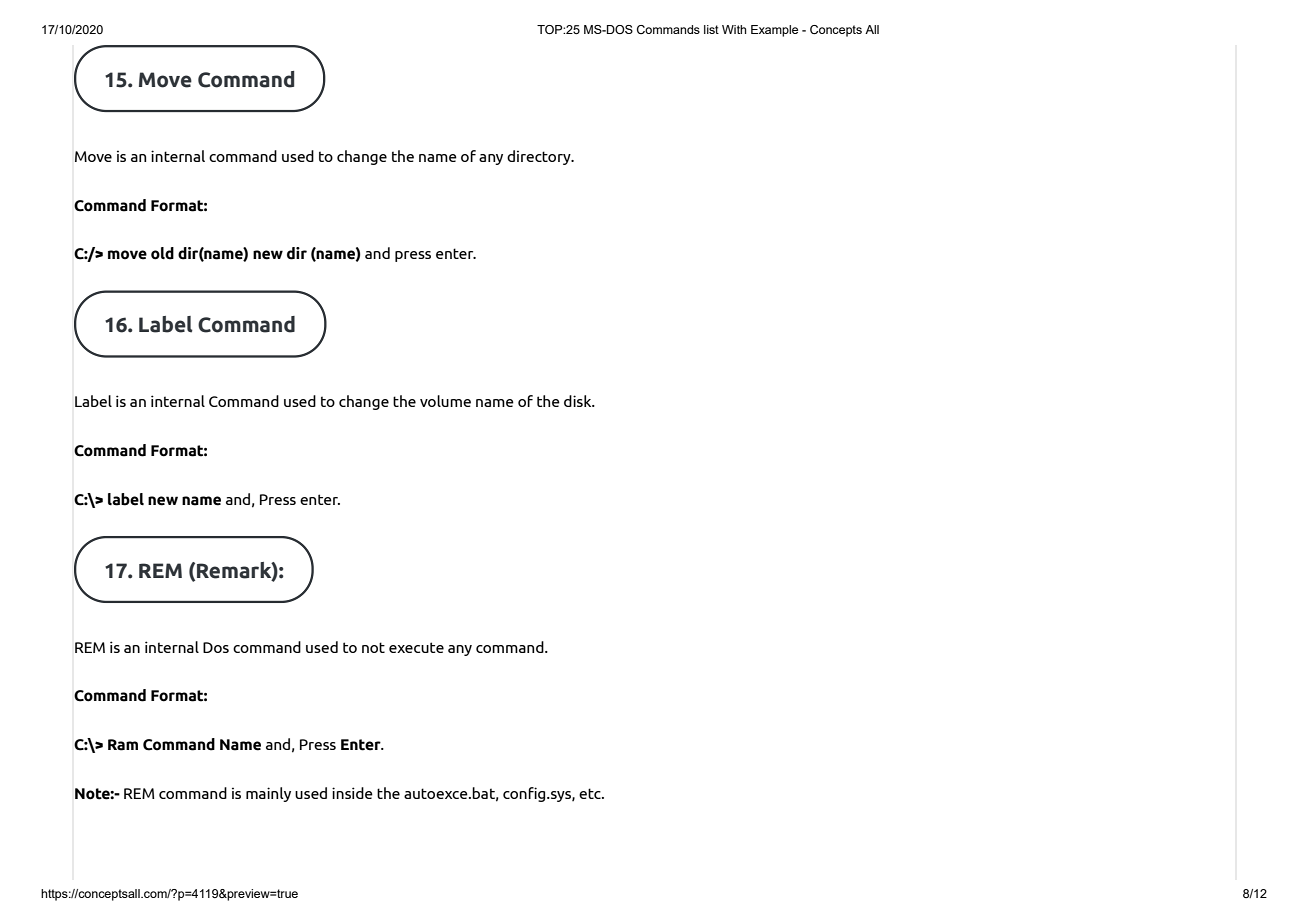 The image size is (1308, 924). Describe the element at coordinates (579, 401) in the page. I see `disk` at that location.
